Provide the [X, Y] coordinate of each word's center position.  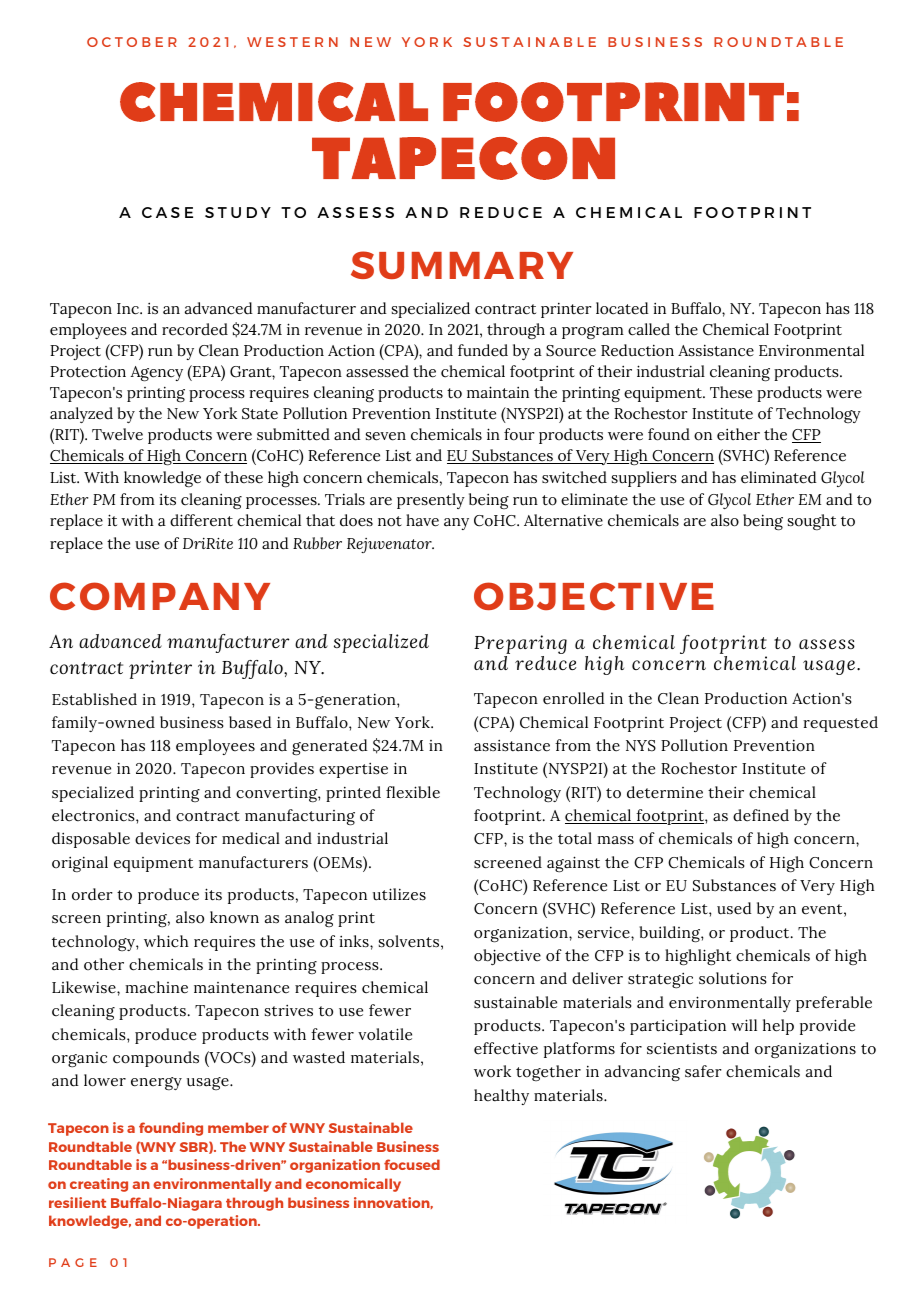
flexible [413, 792]
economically [353, 1185]
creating [99, 1185]
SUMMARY [462, 265]
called [649, 329]
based [250, 722]
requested [840, 724]
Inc [129, 309]
